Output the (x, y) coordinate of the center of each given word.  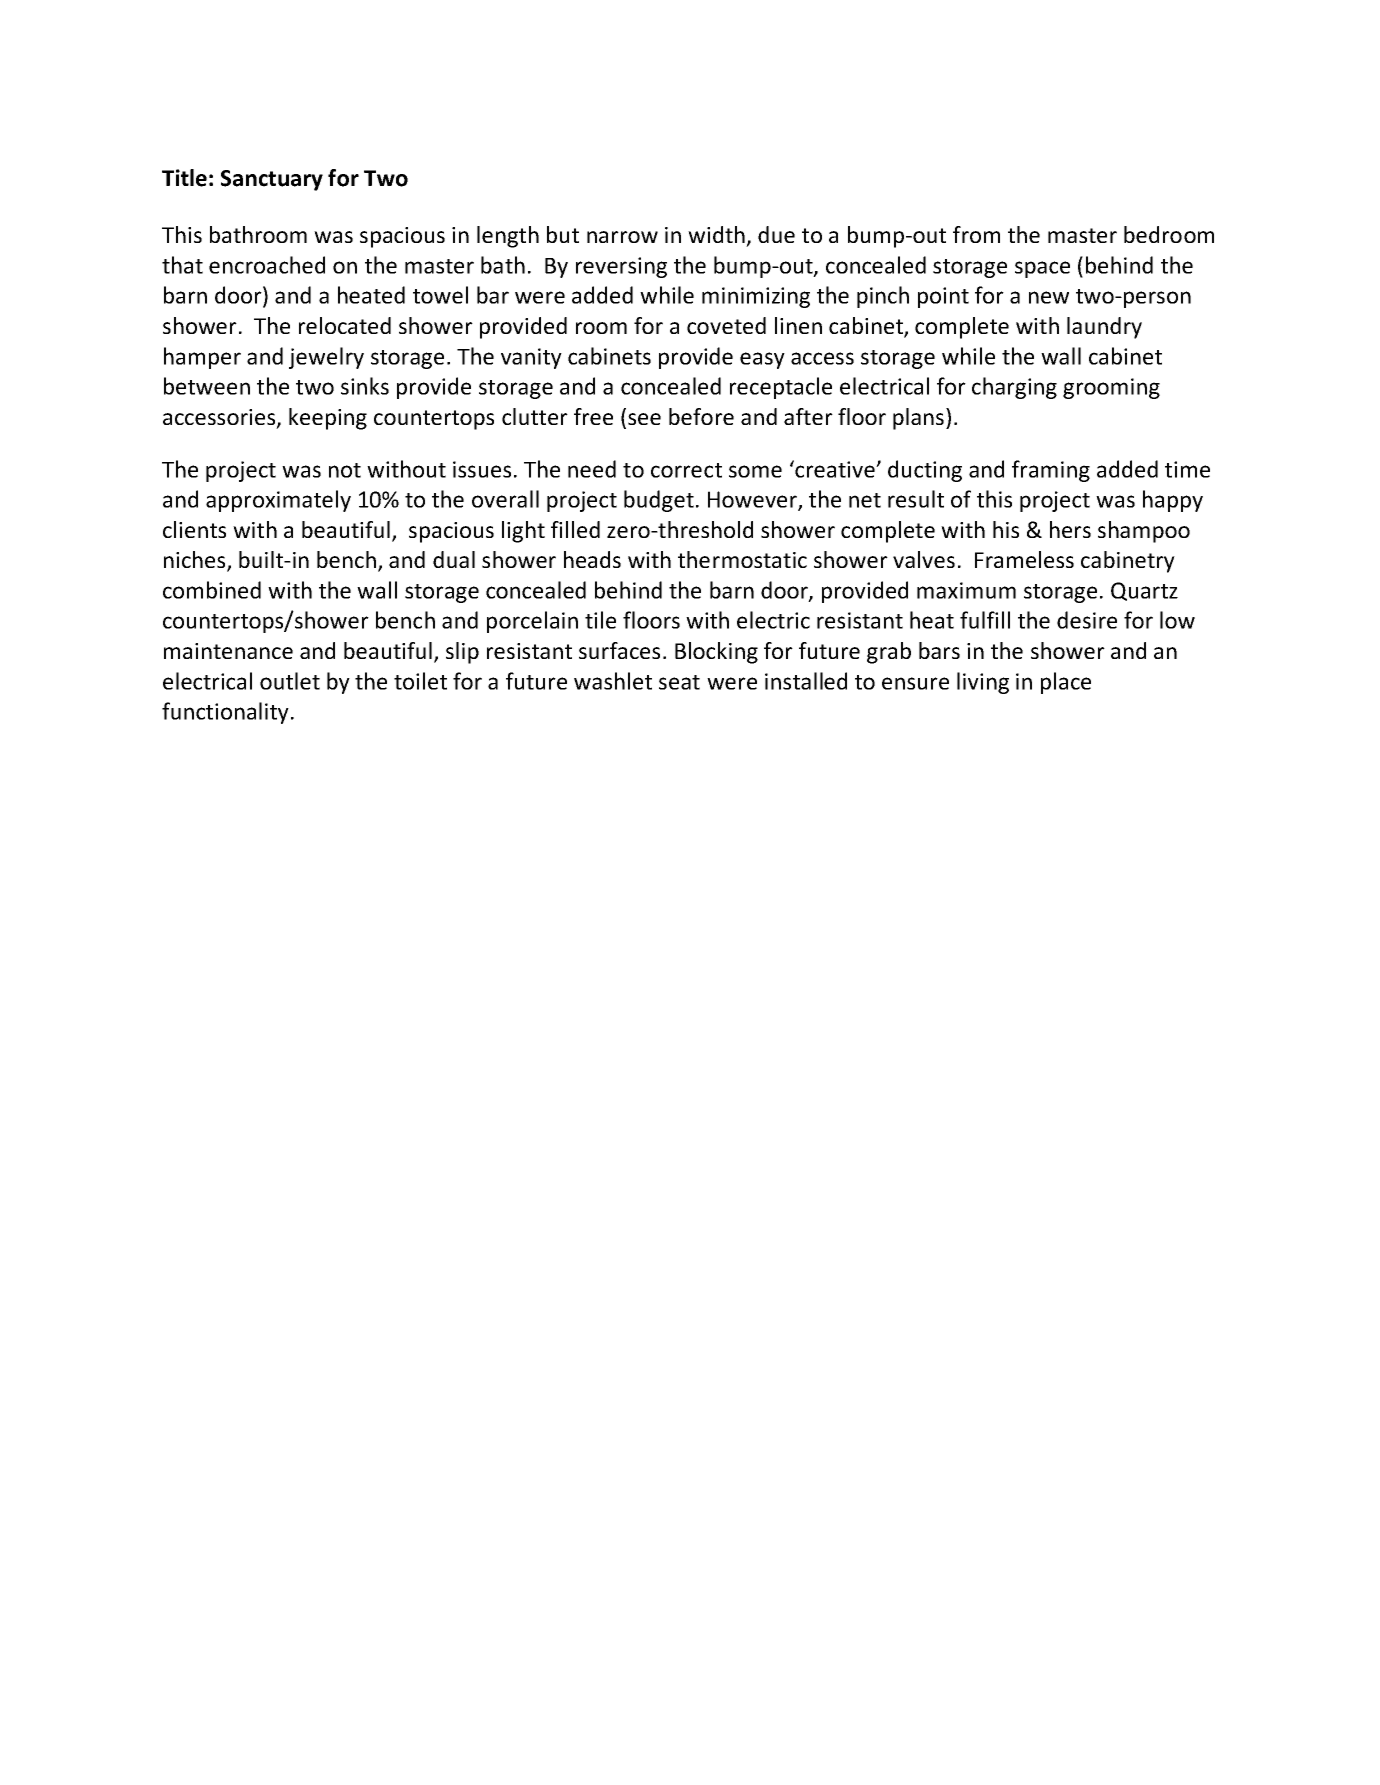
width (716, 234)
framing (1051, 471)
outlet (290, 681)
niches (196, 561)
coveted (726, 325)
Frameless (1024, 559)
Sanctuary (272, 180)
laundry (1104, 328)
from (976, 234)
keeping (328, 419)
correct (686, 470)
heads (592, 559)
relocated (345, 325)
